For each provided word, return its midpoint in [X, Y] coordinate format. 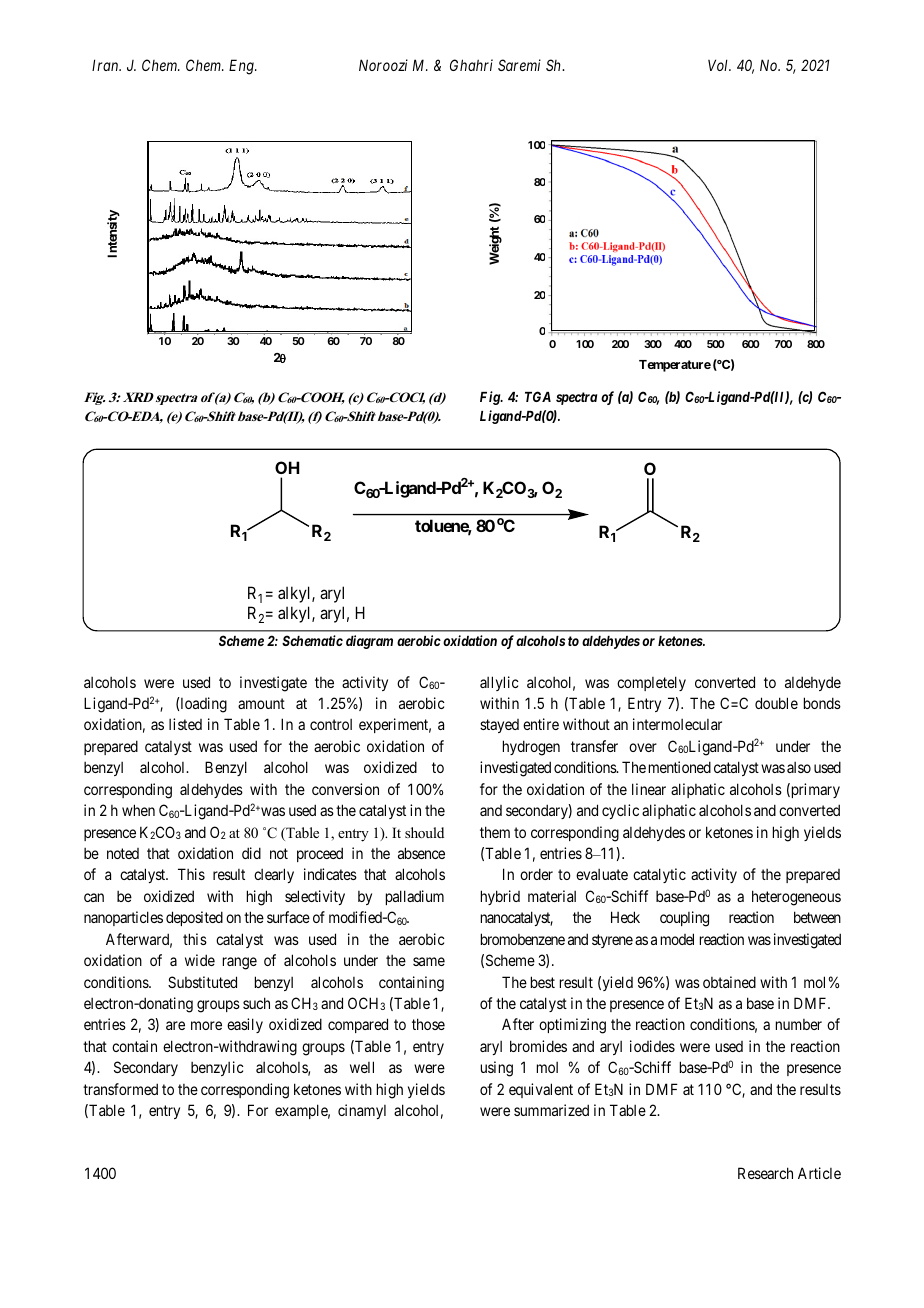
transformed [120, 1089]
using [497, 1069]
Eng [242, 67]
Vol [719, 65]
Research [765, 1173]
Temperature [675, 366]
